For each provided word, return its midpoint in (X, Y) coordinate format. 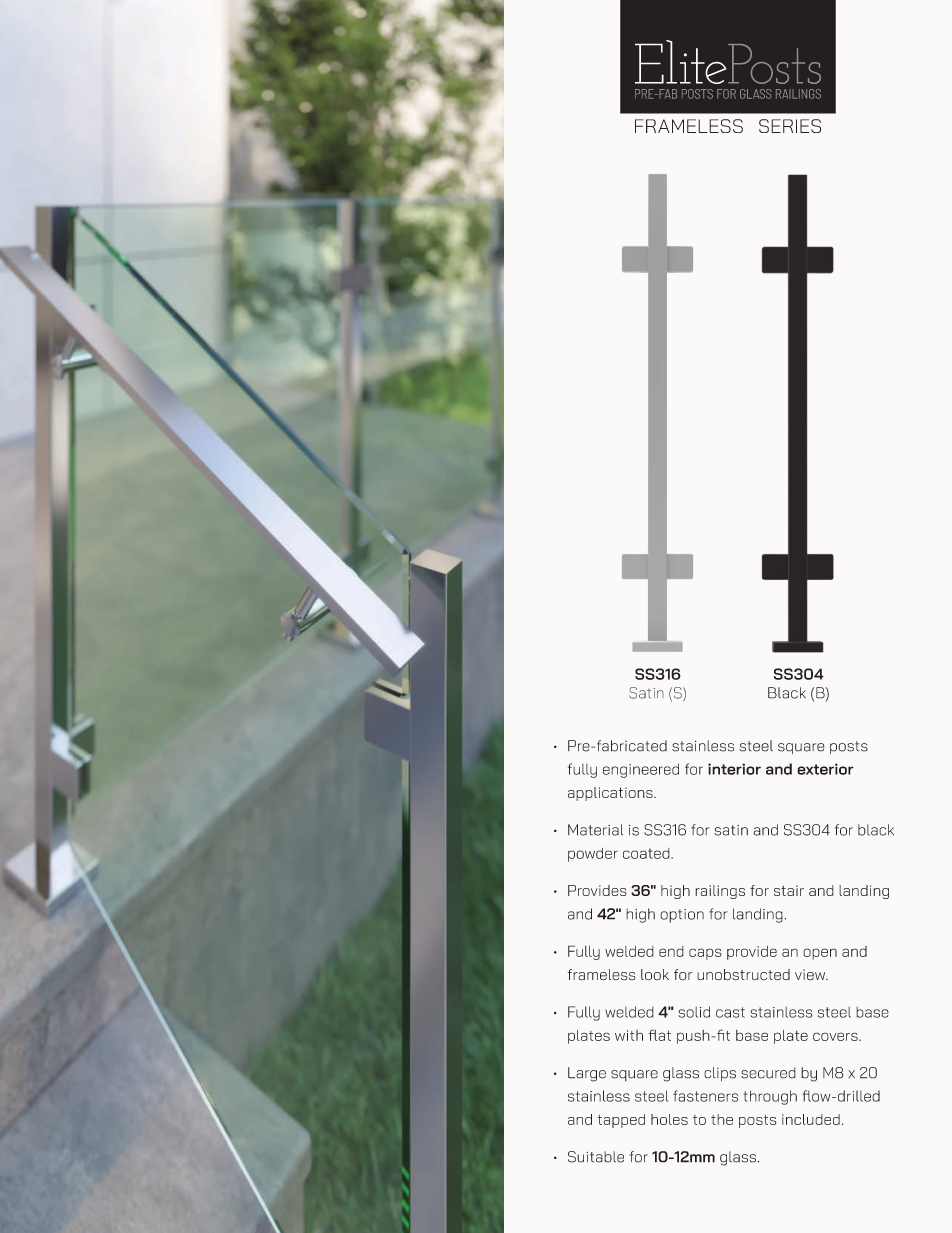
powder (593, 855)
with (629, 1035)
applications (611, 794)
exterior (825, 769)
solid (694, 1012)
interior (734, 769)
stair (789, 890)
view (811, 975)
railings (720, 892)
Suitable (596, 1157)
